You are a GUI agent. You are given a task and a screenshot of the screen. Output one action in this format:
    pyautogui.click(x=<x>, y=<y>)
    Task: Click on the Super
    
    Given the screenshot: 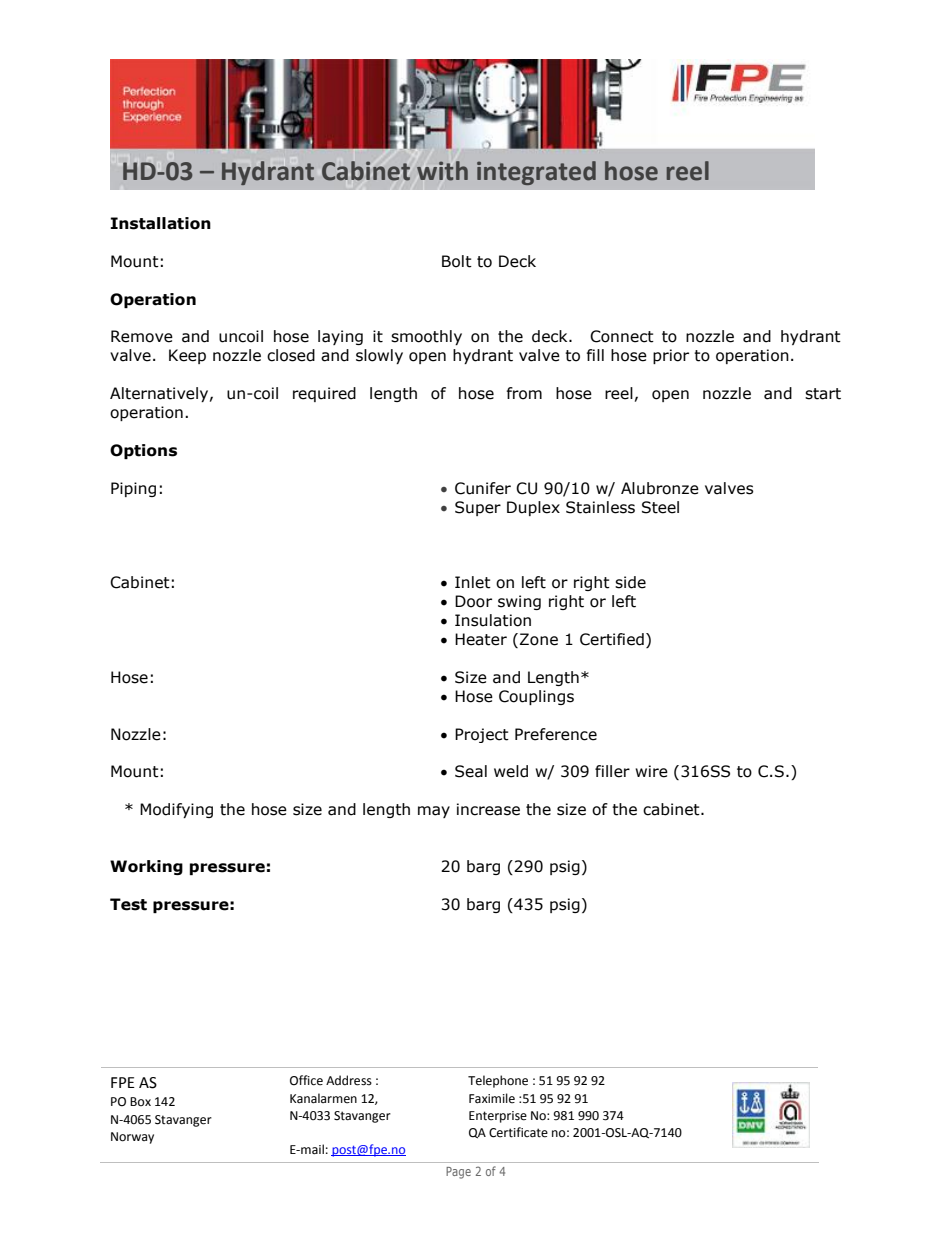 What is the action you would take?
    pyautogui.click(x=478, y=508)
